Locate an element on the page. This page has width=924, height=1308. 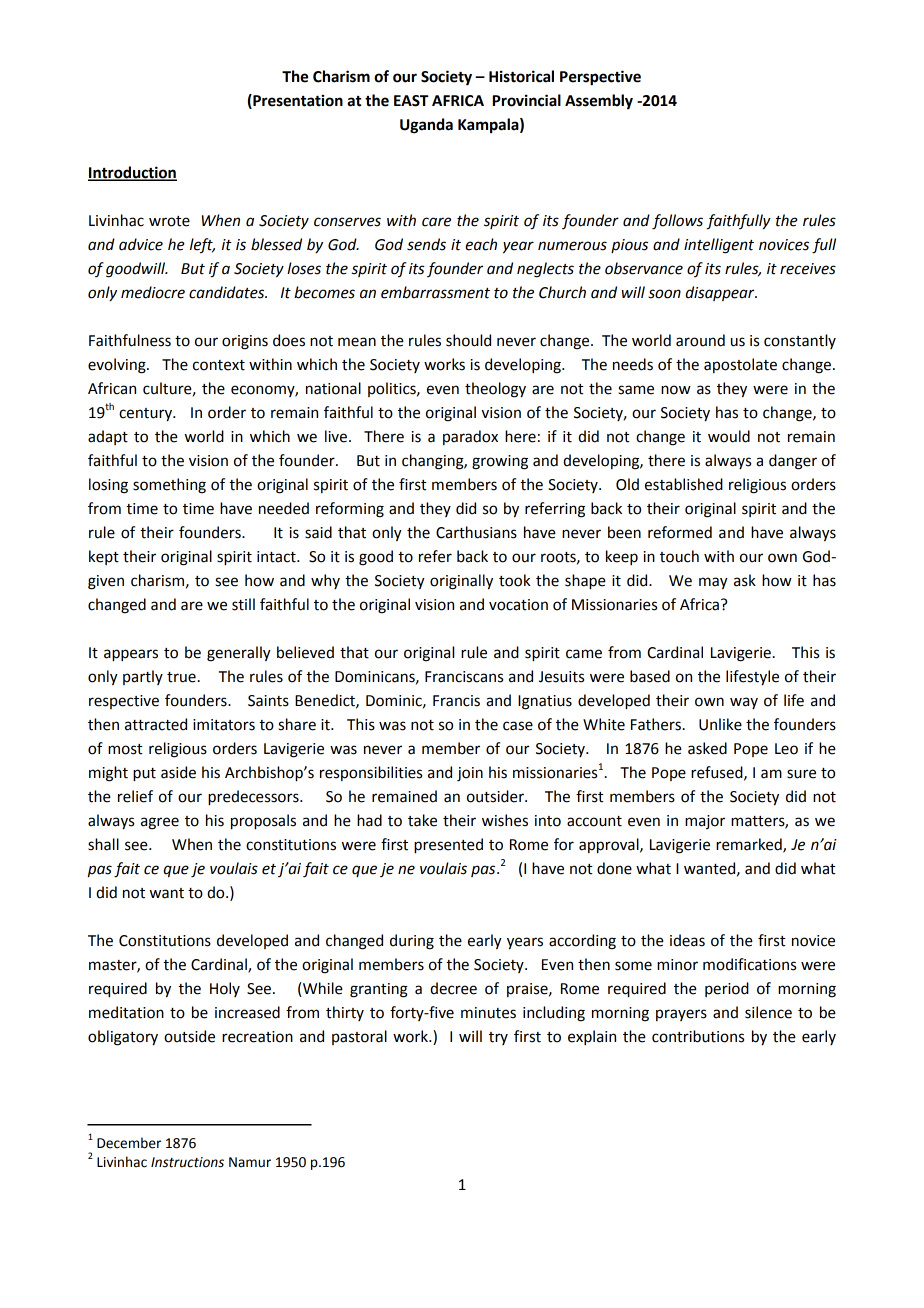
growing is located at coordinates (500, 462).
